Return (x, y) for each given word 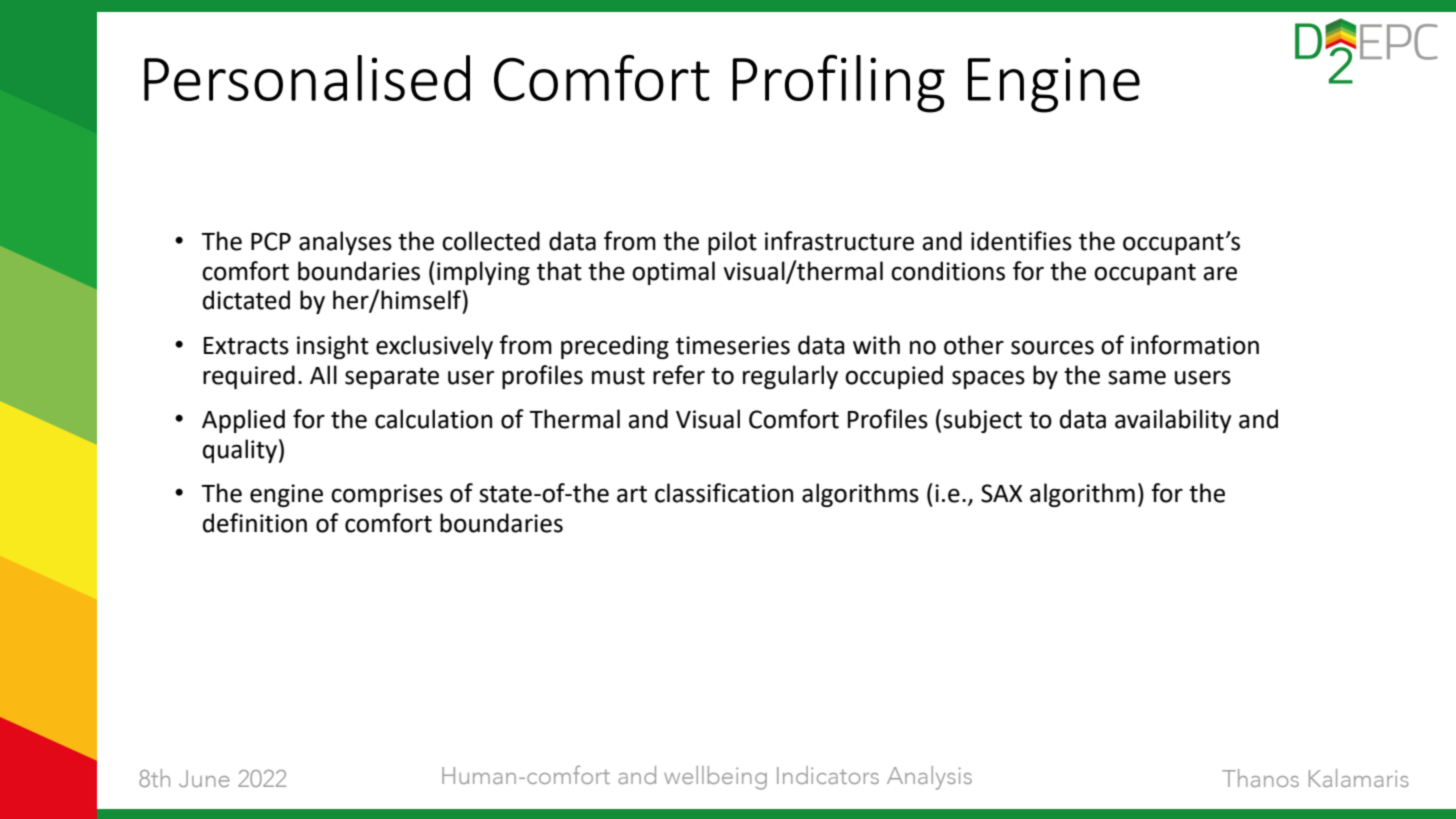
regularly (790, 377)
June (204, 778)
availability (1173, 421)
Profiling (839, 83)
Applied (243, 421)
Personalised (307, 78)
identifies (1021, 241)
